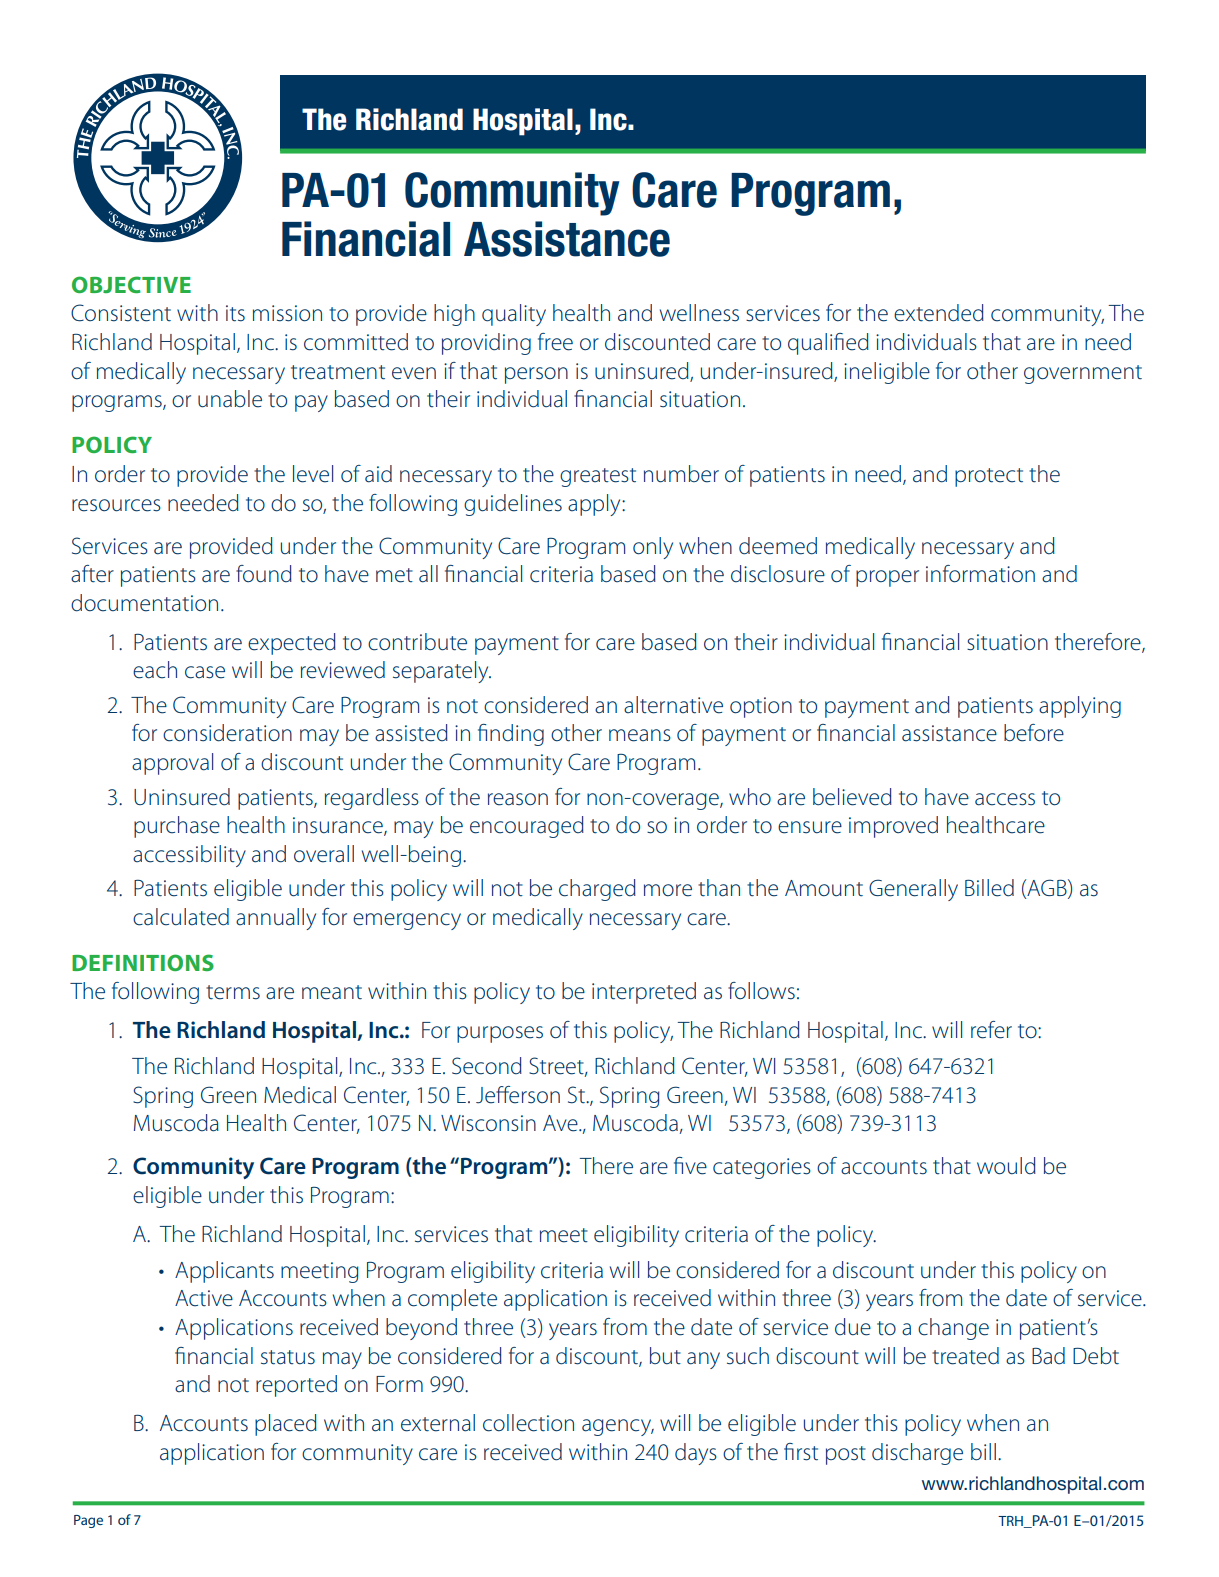 This page has height=1577, width=1219. Describe the element at coordinates (235, 313) in the page. I see `its` at that location.
